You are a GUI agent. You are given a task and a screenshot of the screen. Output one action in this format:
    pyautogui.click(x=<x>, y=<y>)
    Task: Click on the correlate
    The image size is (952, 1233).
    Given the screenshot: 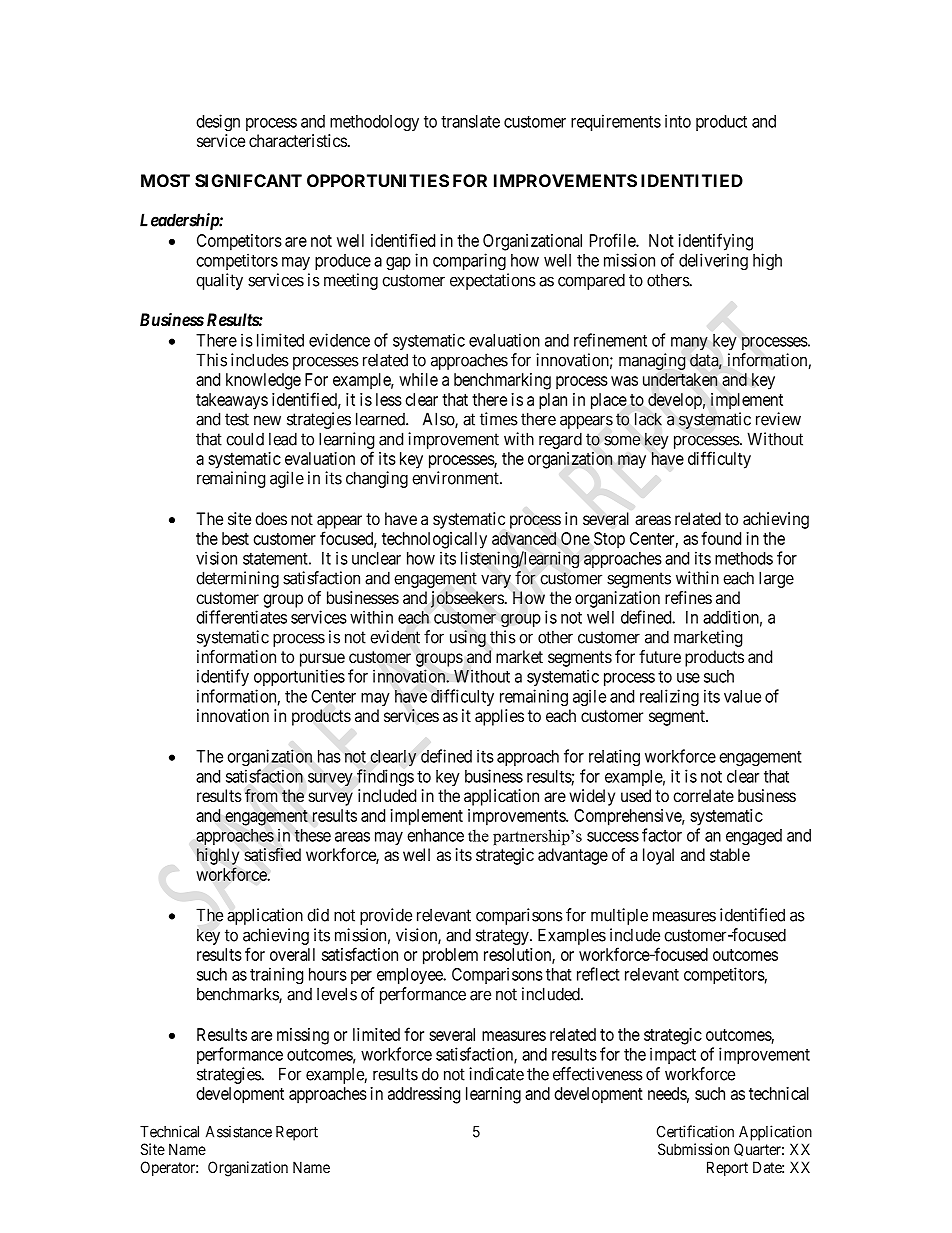 What is the action you would take?
    pyautogui.click(x=703, y=796)
